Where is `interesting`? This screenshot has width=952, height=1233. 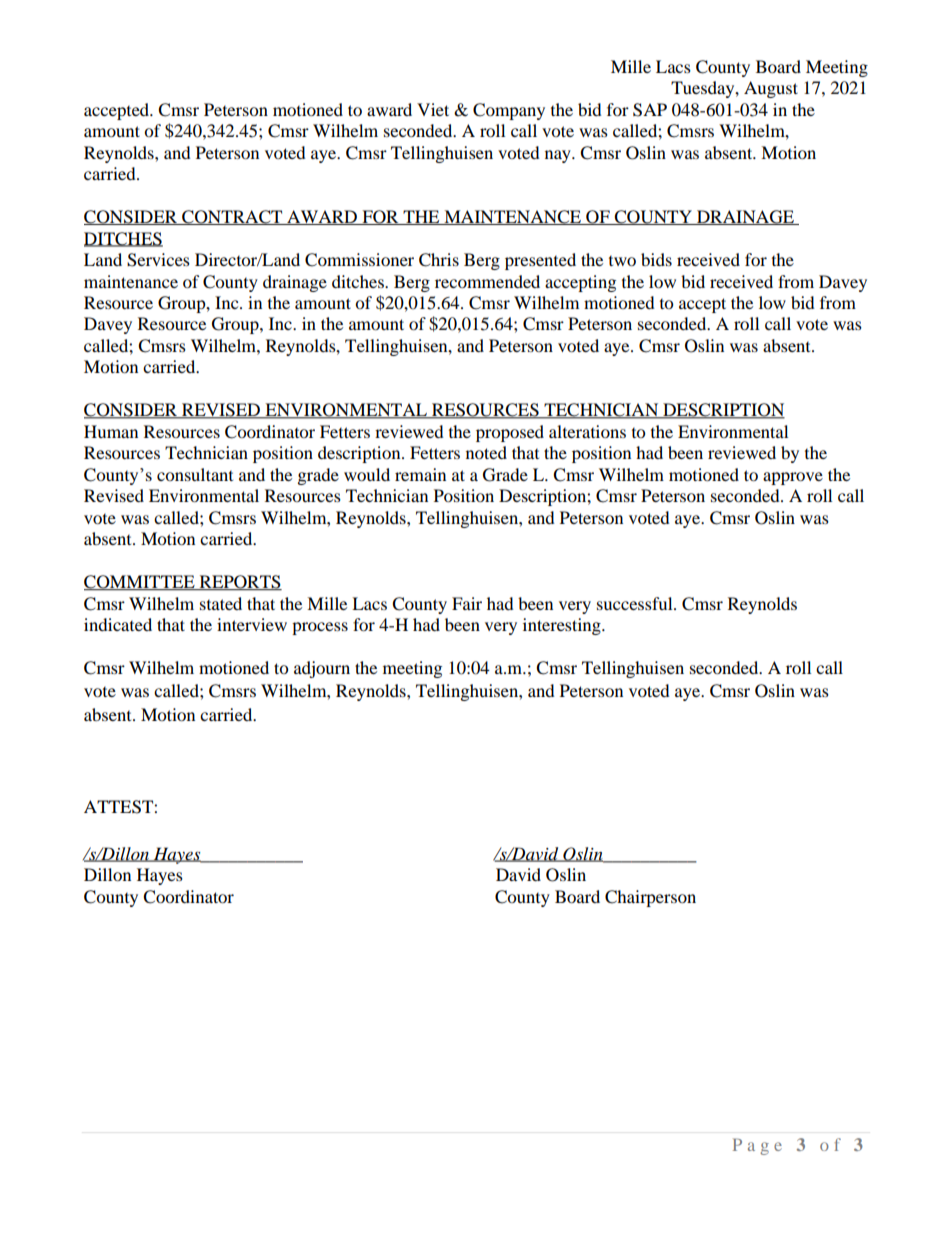
interesting is located at coordinates (563, 626).
